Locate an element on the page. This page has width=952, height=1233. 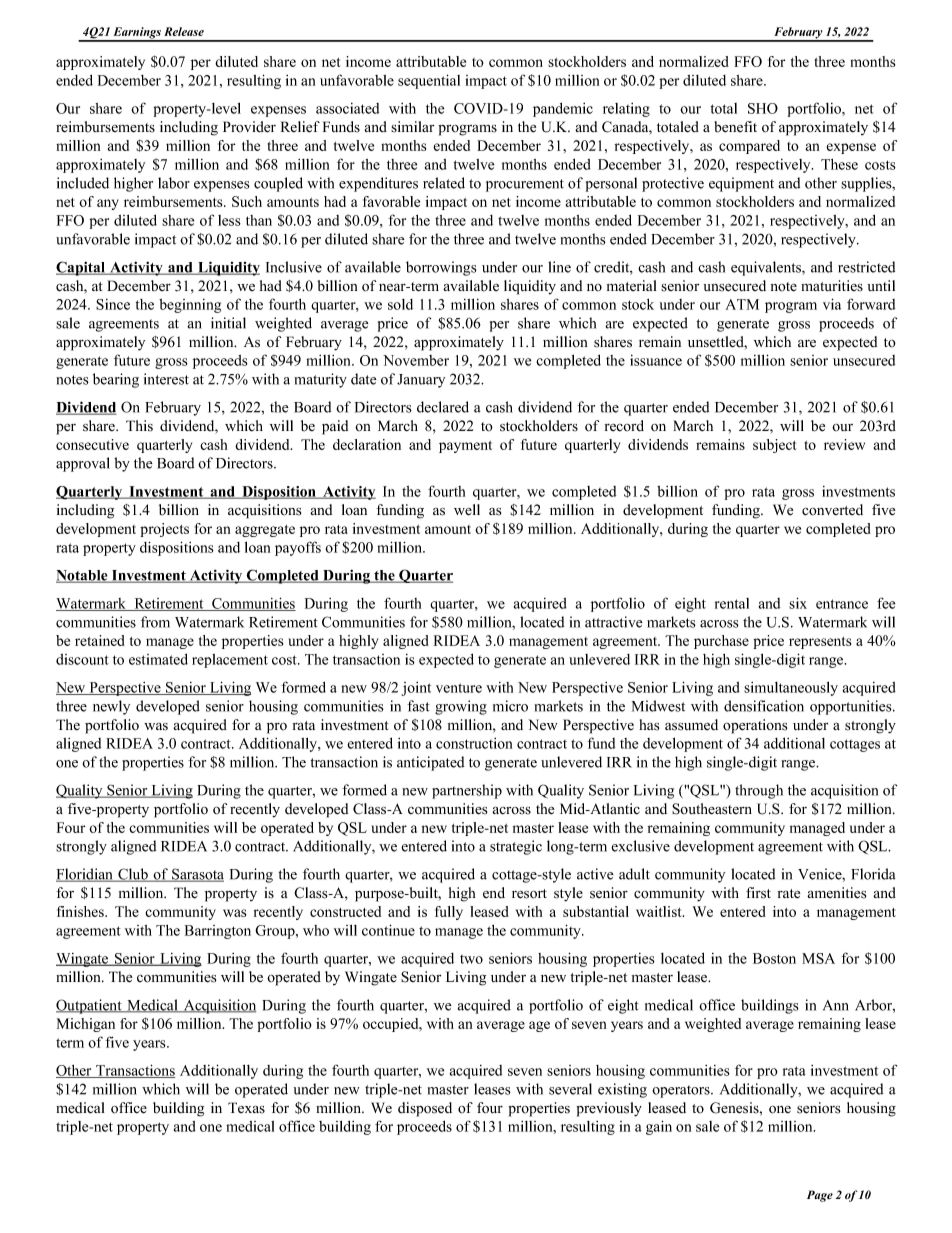
payment is located at coordinates (465, 447).
